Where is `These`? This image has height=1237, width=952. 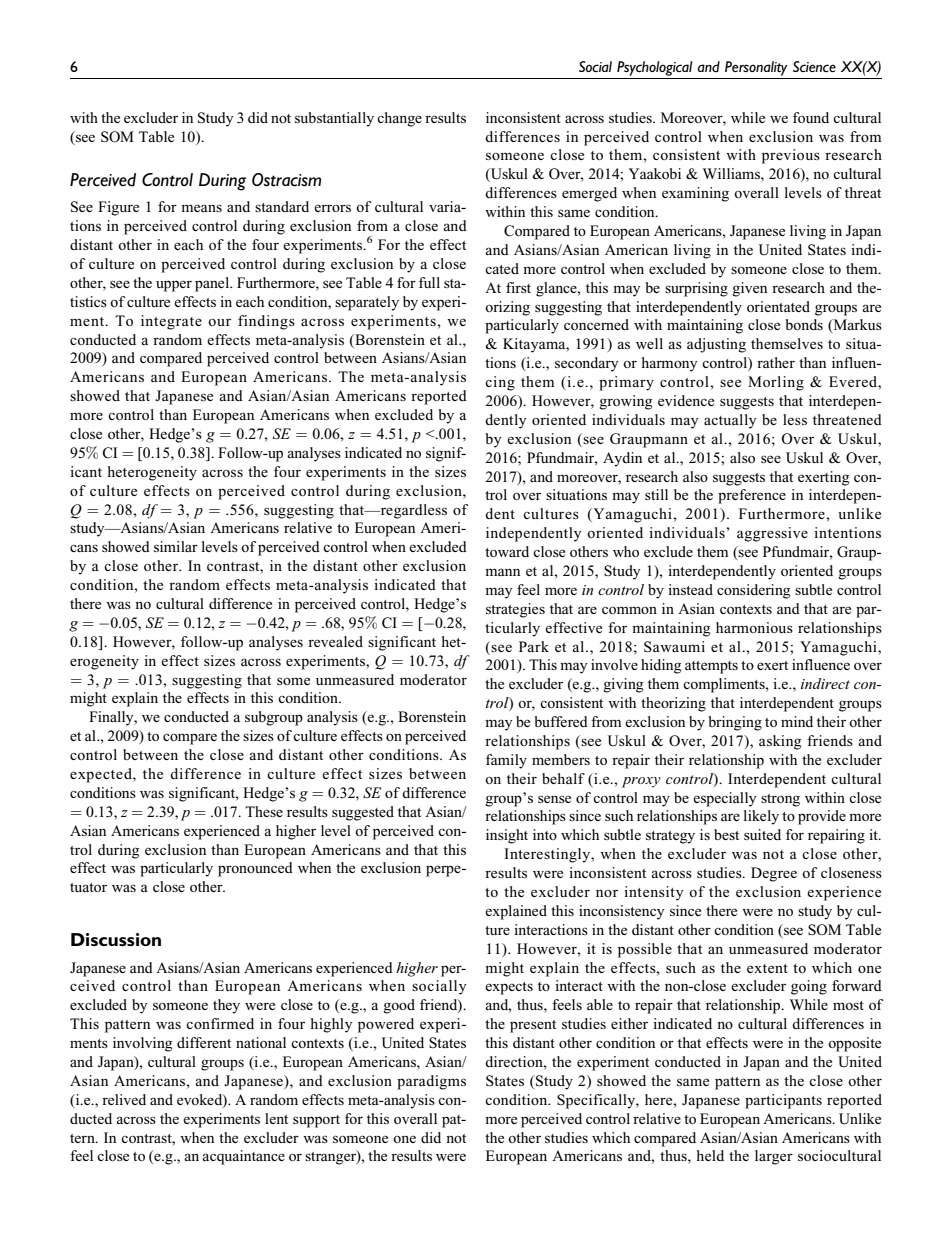 These is located at coordinates (264, 811).
